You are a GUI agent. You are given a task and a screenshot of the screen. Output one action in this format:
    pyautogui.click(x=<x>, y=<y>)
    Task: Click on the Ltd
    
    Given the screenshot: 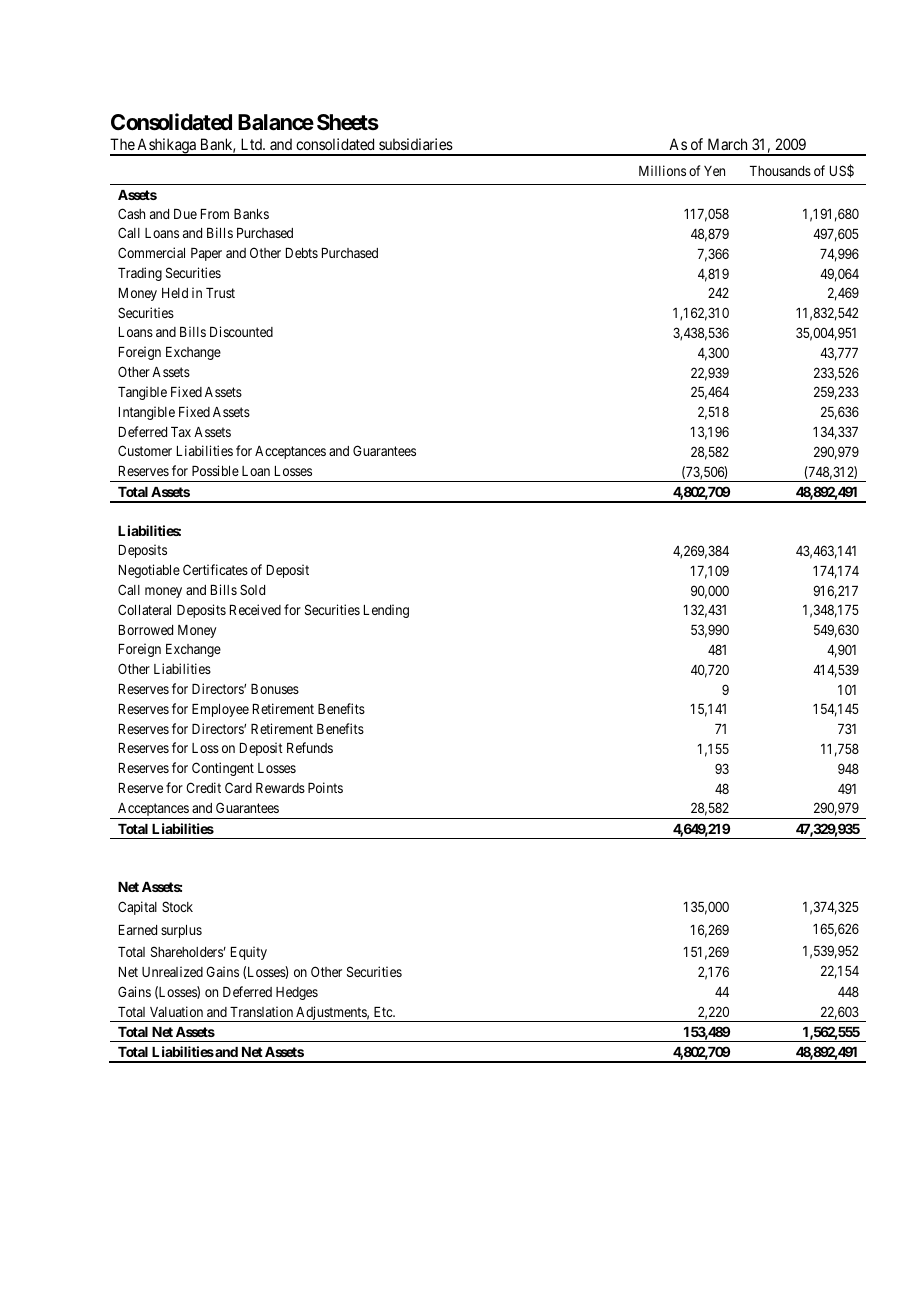 What is the action you would take?
    pyautogui.click(x=252, y=144)
